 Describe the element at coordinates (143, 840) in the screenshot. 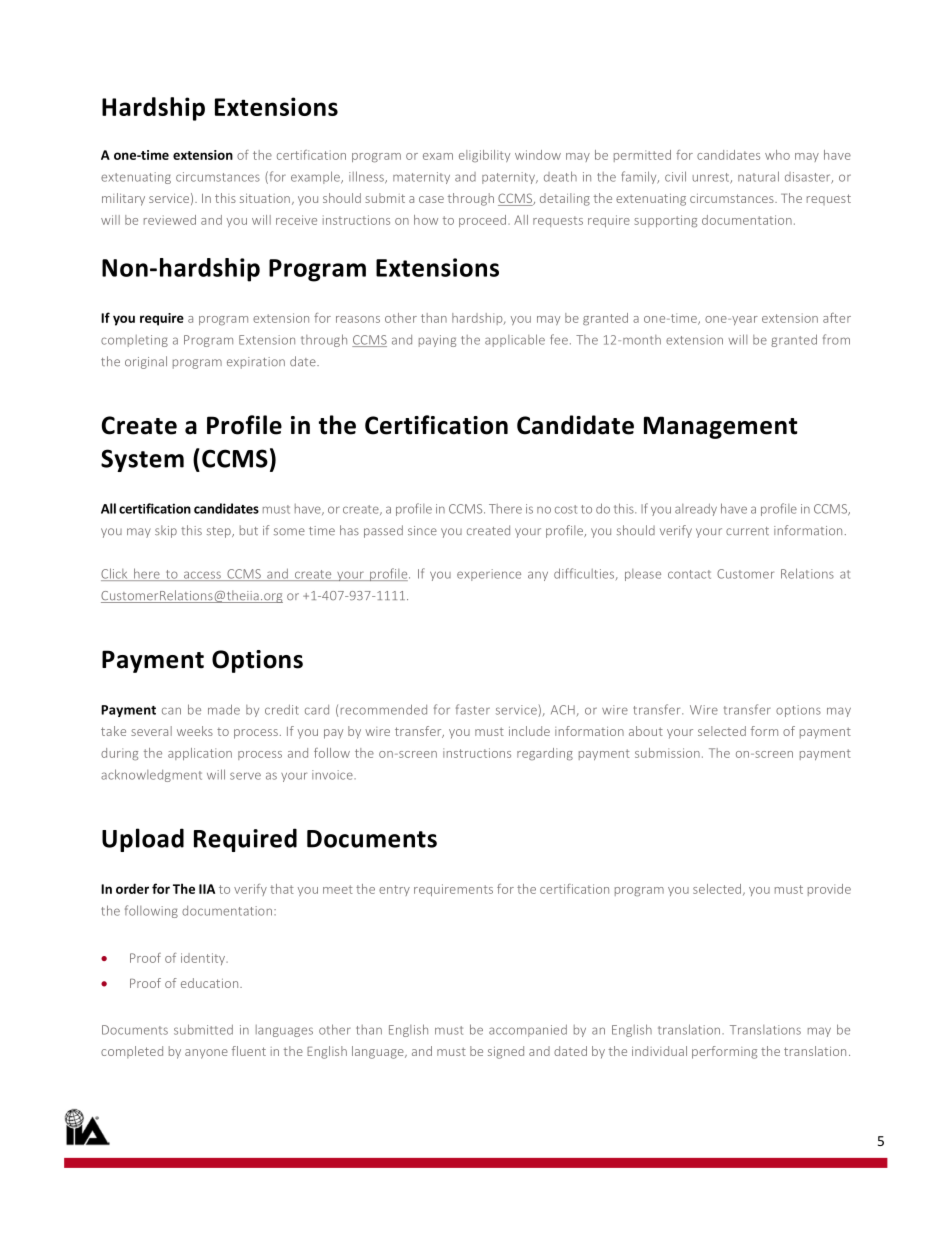

I see `Upload` at that location.
